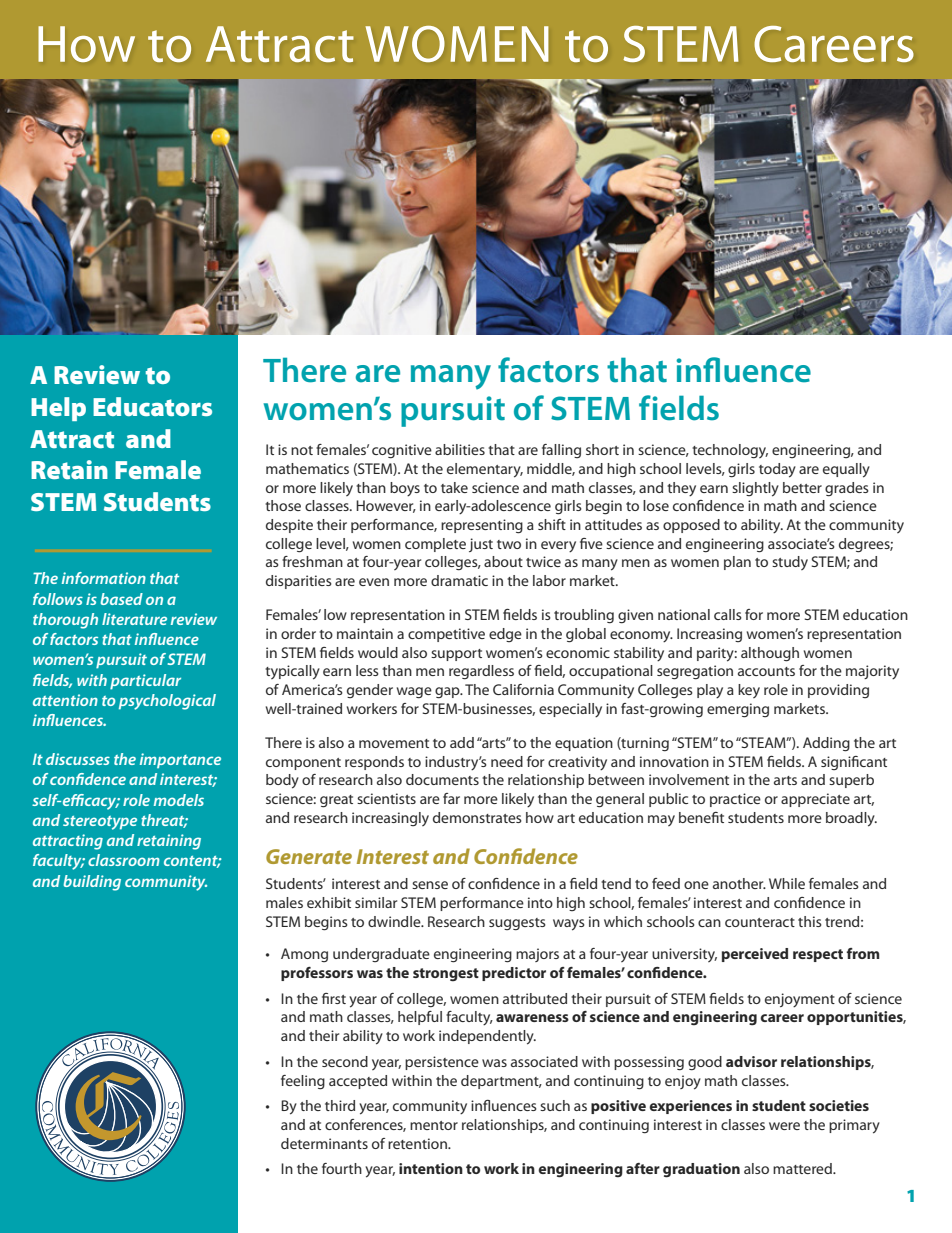  Describe the element at coordinates (730, 451) in the screenshot. I see `technology` at that location.
